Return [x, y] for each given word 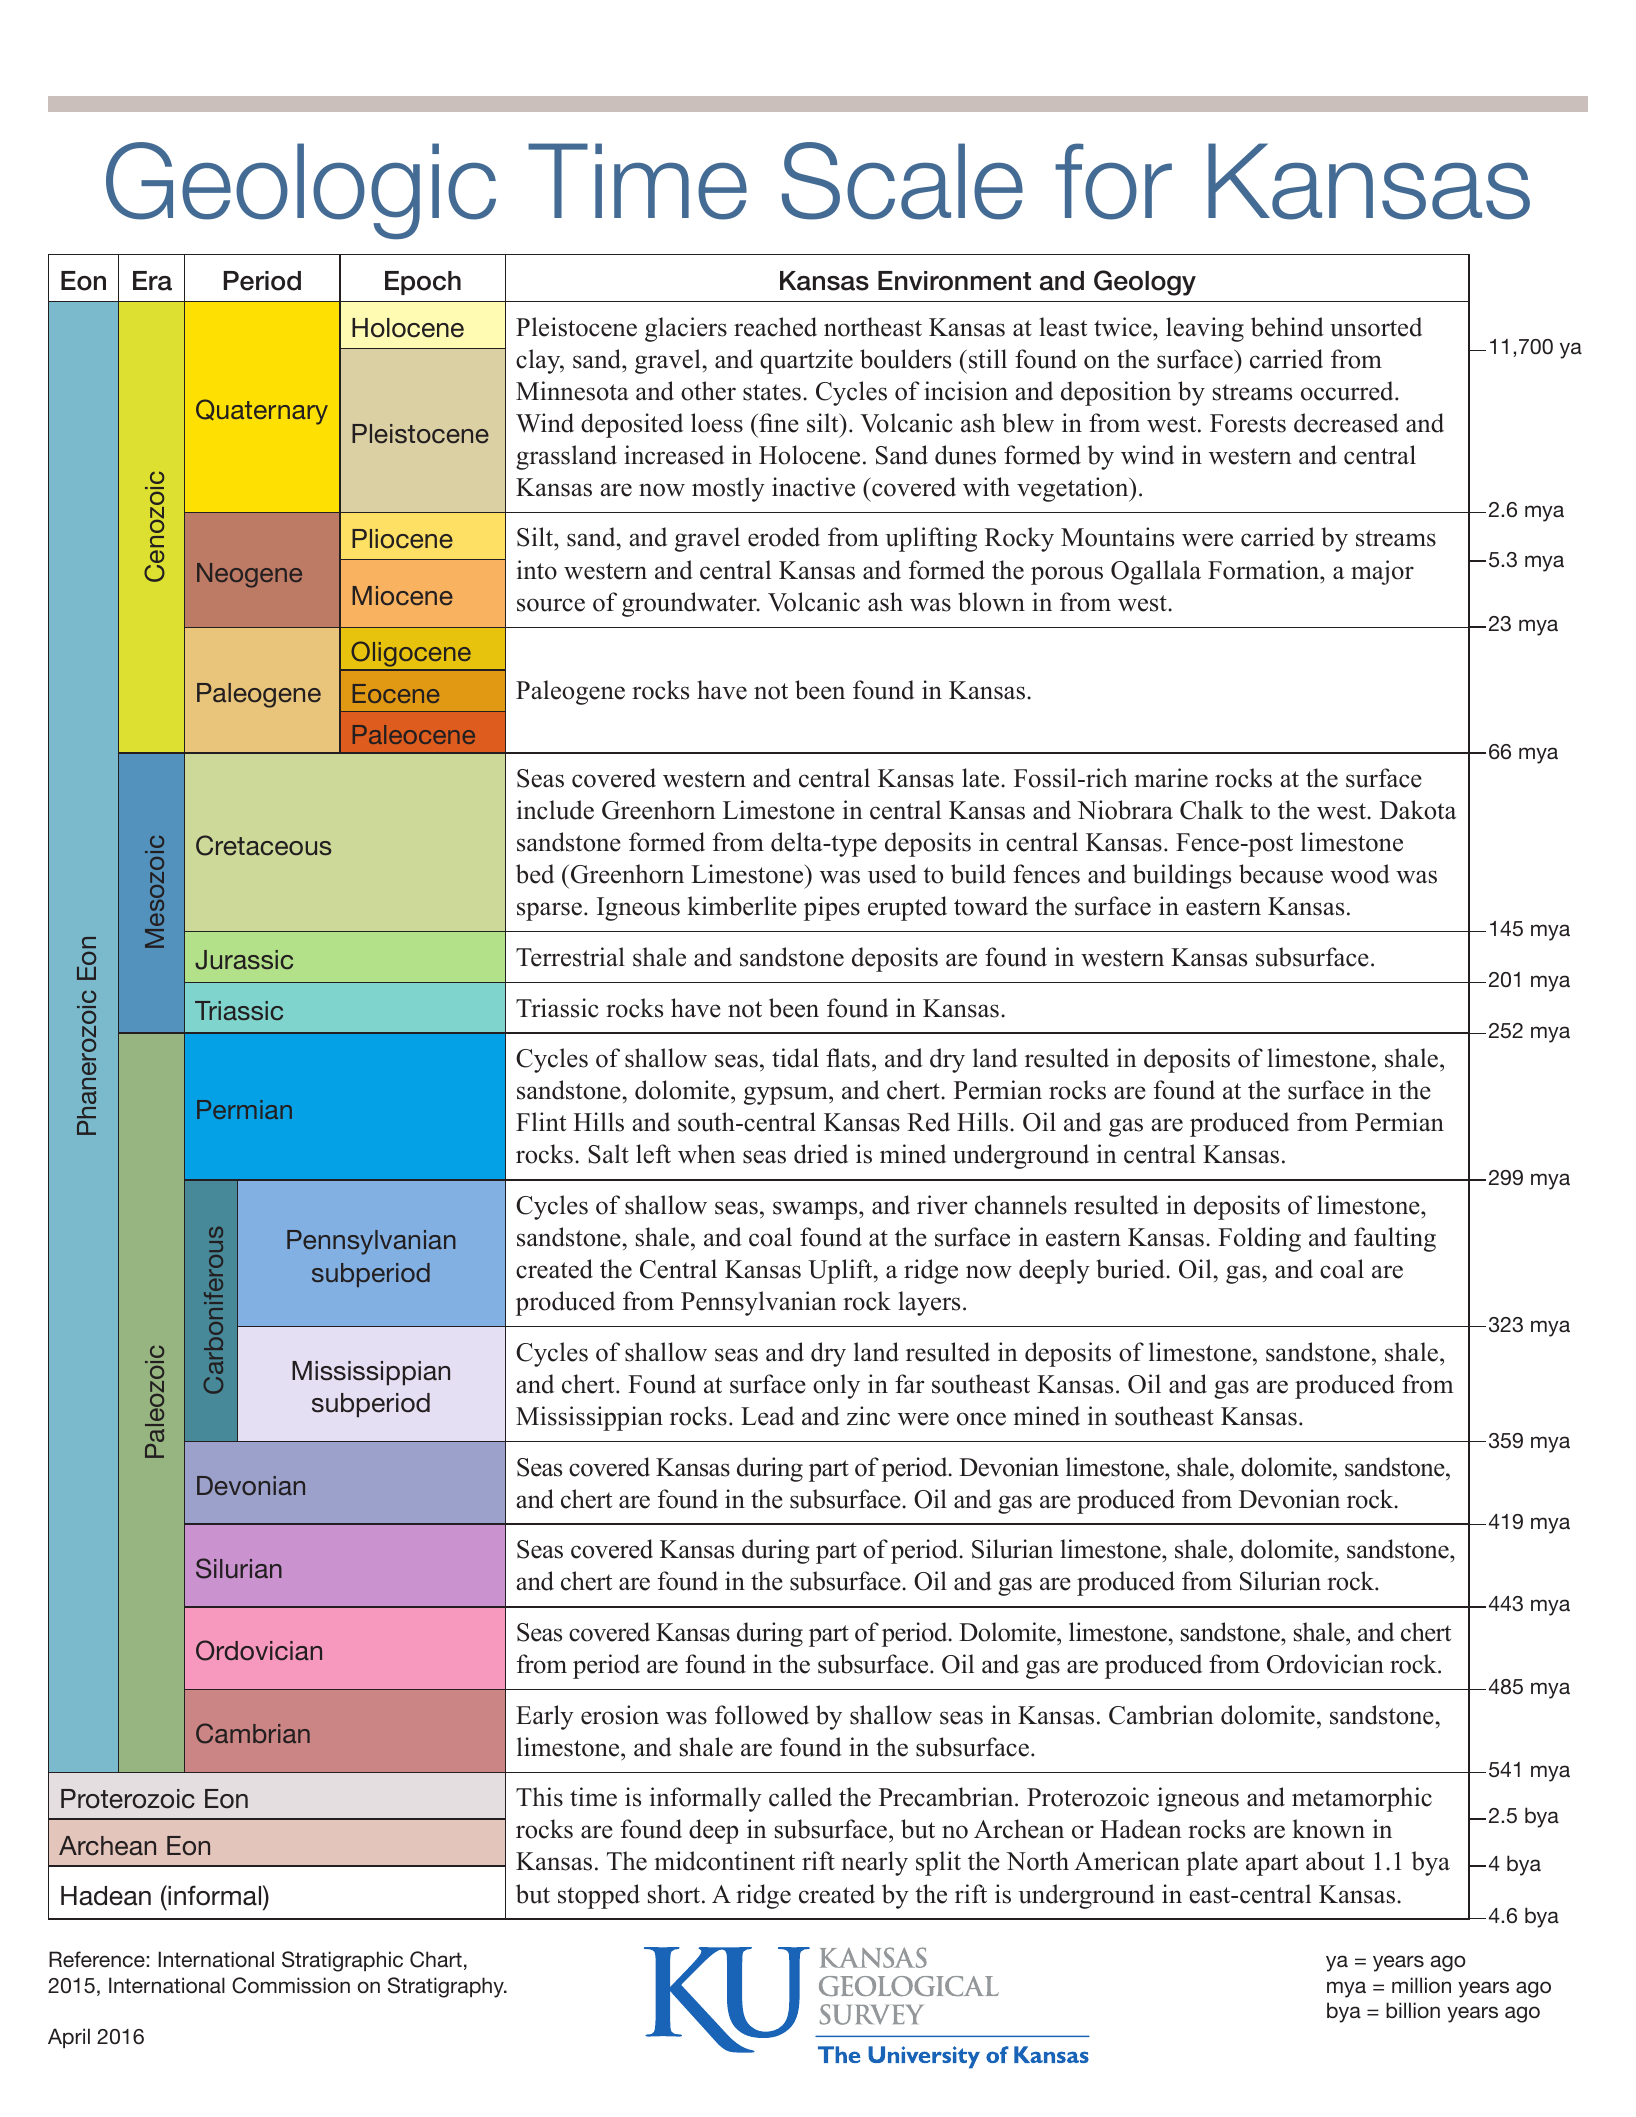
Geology [1145, 283]
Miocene [402, 595]
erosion [620, 1715]
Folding [1259, 1239]
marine [1171, 778]
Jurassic [244, 960]
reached [775, 327]
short [675, 1894]
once [981, 1419]
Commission [291, 1985]
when [707, 1154]
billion [1413, 2010]
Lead [767, 1416]
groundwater [690, 604]
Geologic [301, 191]
